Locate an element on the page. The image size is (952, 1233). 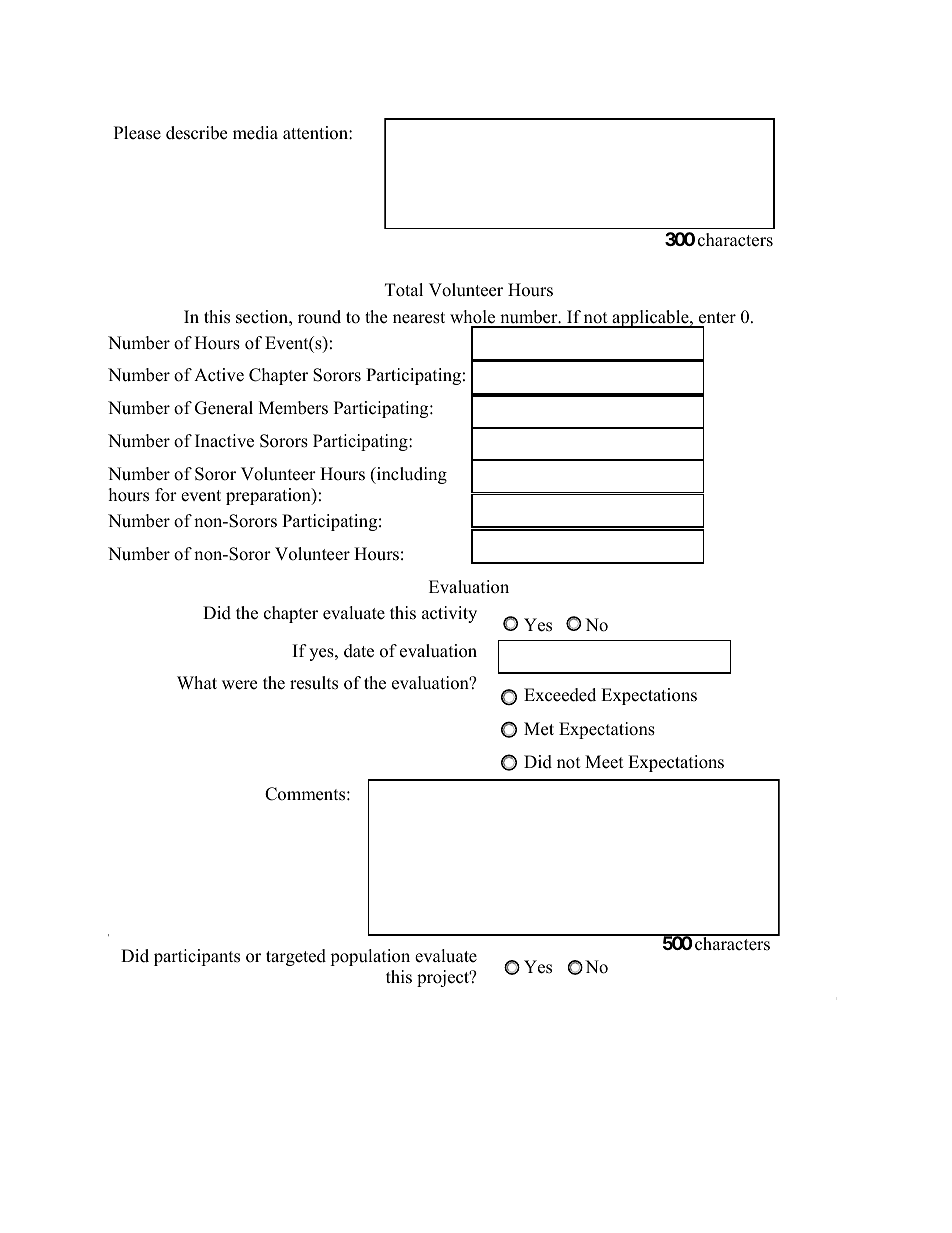
for is located at coordinates (166, 495).
